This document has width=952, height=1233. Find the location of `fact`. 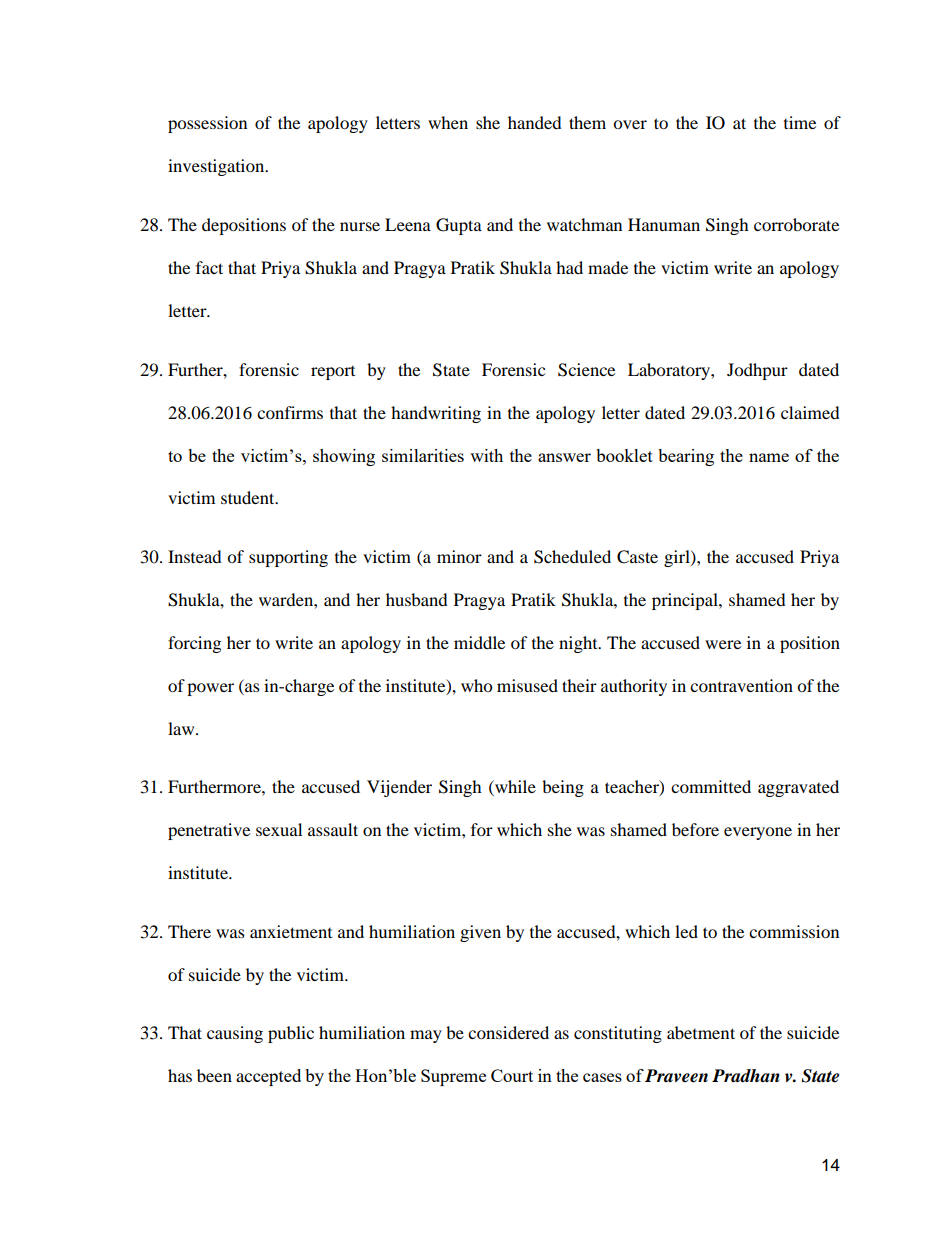

fact is located at coordinates (209, 267).
